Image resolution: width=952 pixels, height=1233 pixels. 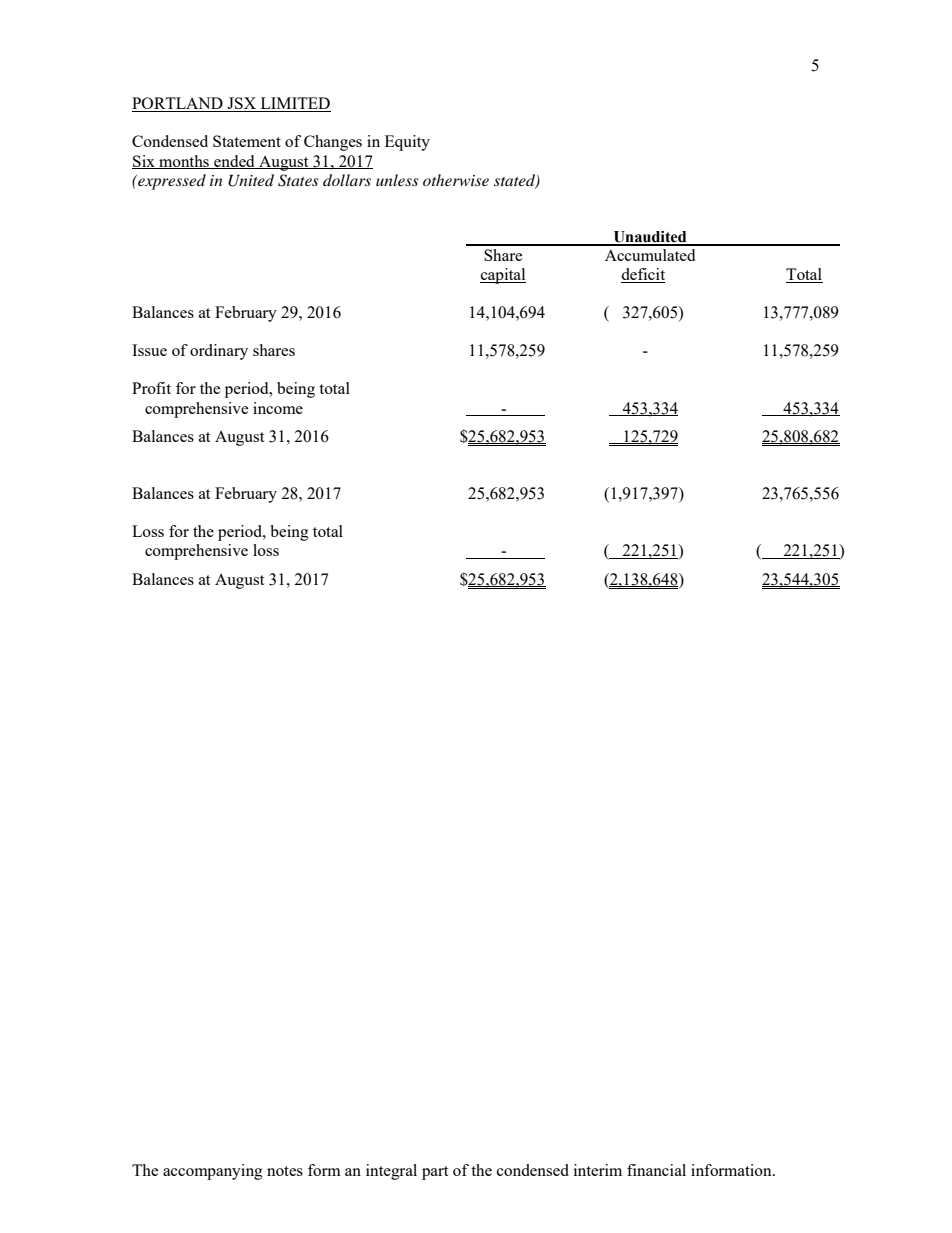 What do you see at coordinates (598, 1170) in the image?
I see `interim` at bounding box center [598, 1170].
